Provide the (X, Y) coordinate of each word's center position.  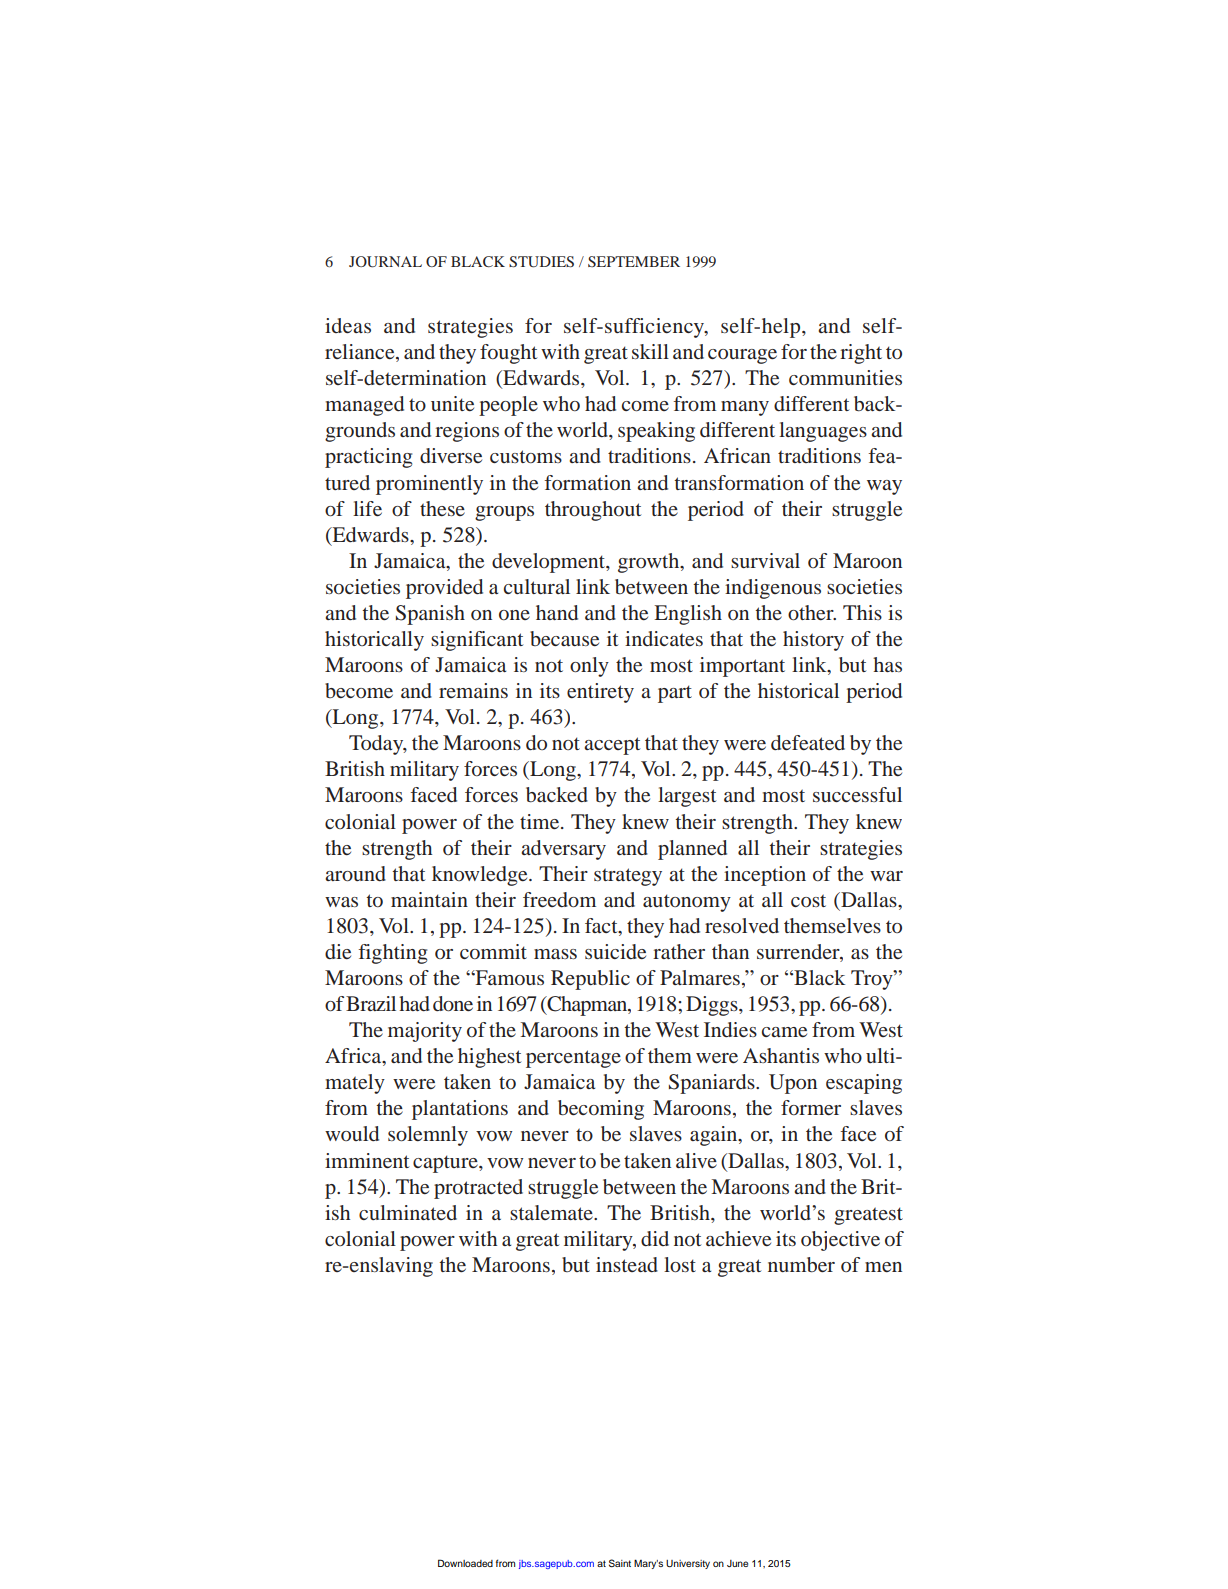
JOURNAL (385, 262)
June (737, 1563)
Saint (620, 1563)
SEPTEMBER (634, 261)
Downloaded (465, 1563)
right (861, 354)
